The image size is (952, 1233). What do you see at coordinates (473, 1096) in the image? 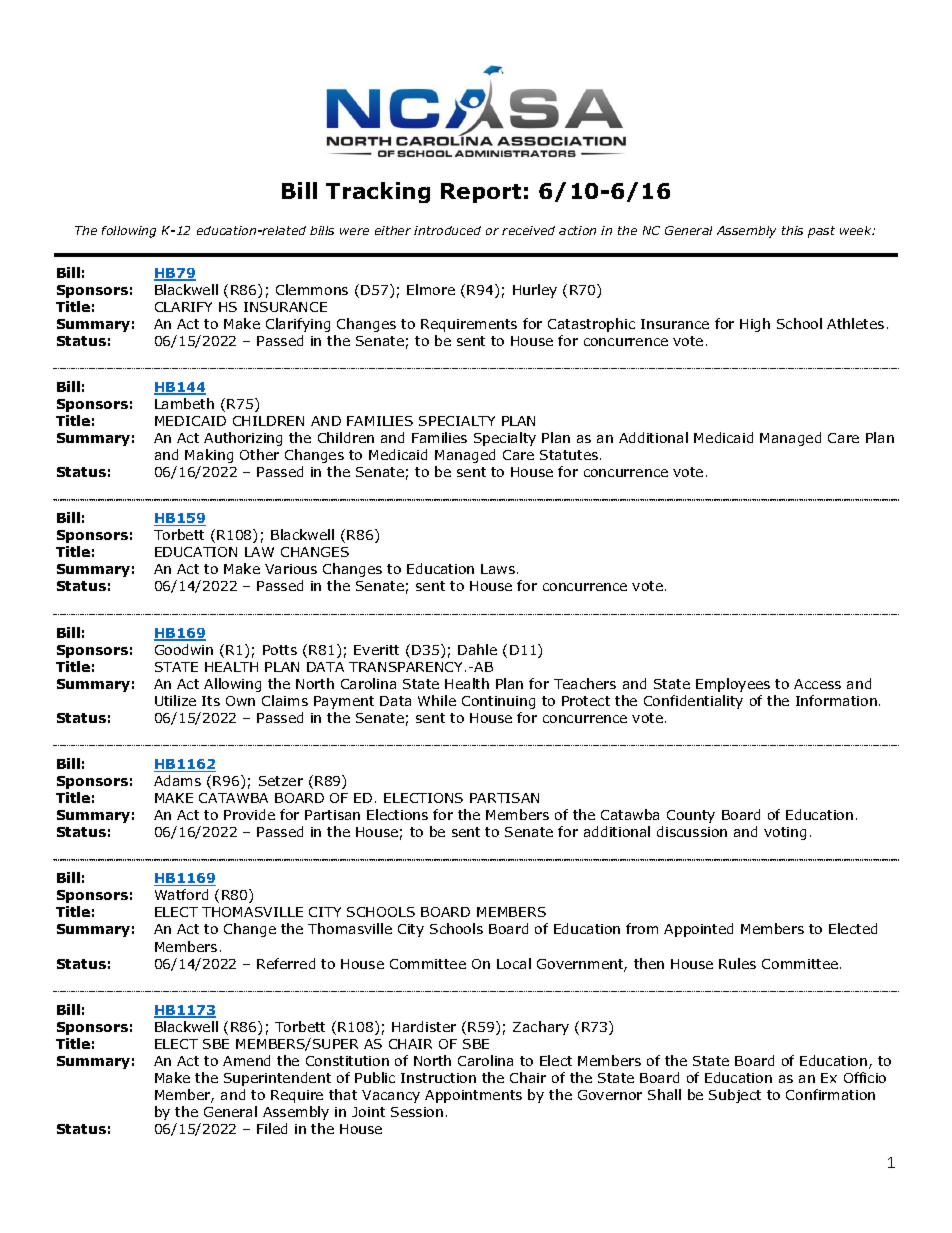
I see `Appointments` at bounding box center [473, 1096].
